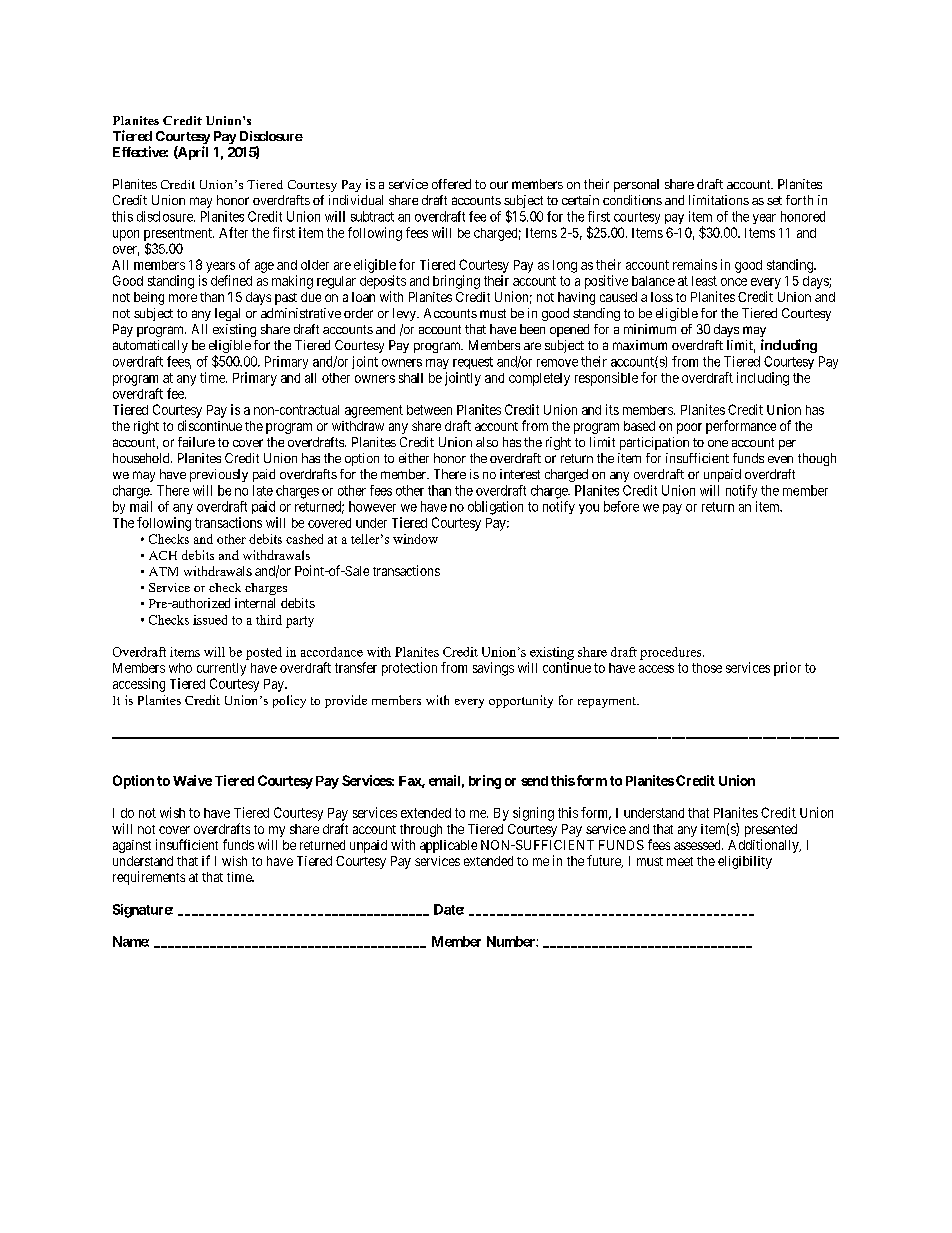  Describe the element at coordinates (521, 701) in the page. I see `opportunity` at that location.
